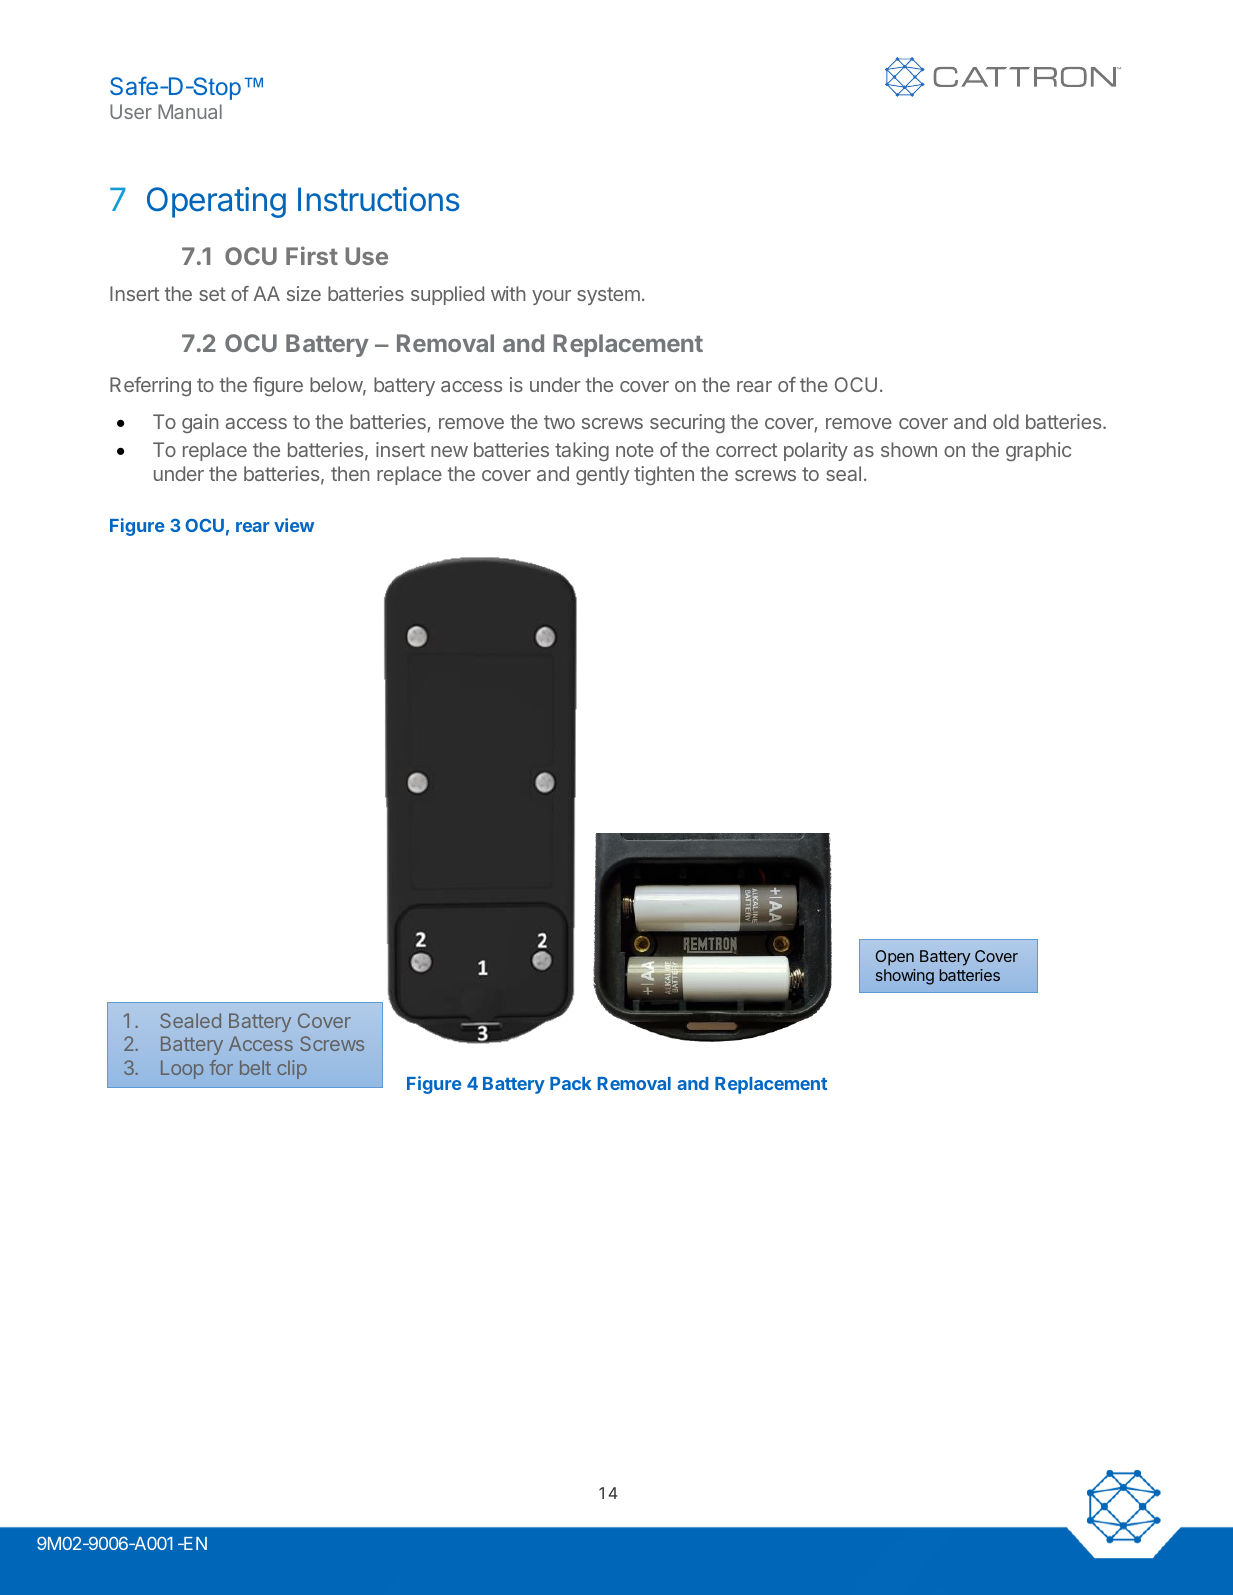 The image size is (1233, 1595). Describe the element at coordinates (379, 199) in the screenshot. I see `Instructions` at that location.
